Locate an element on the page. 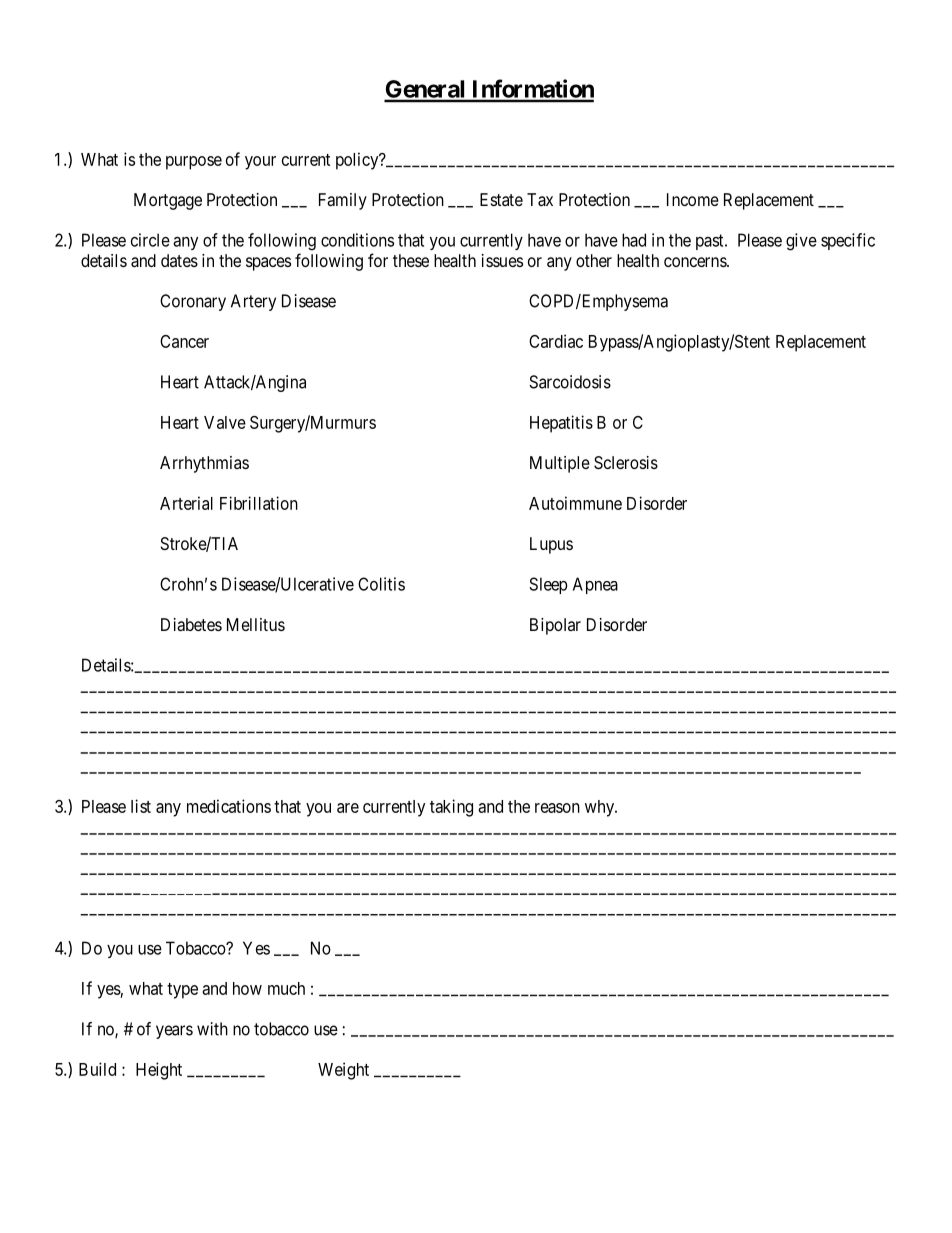  years is located at coordinates (174, 1032).
